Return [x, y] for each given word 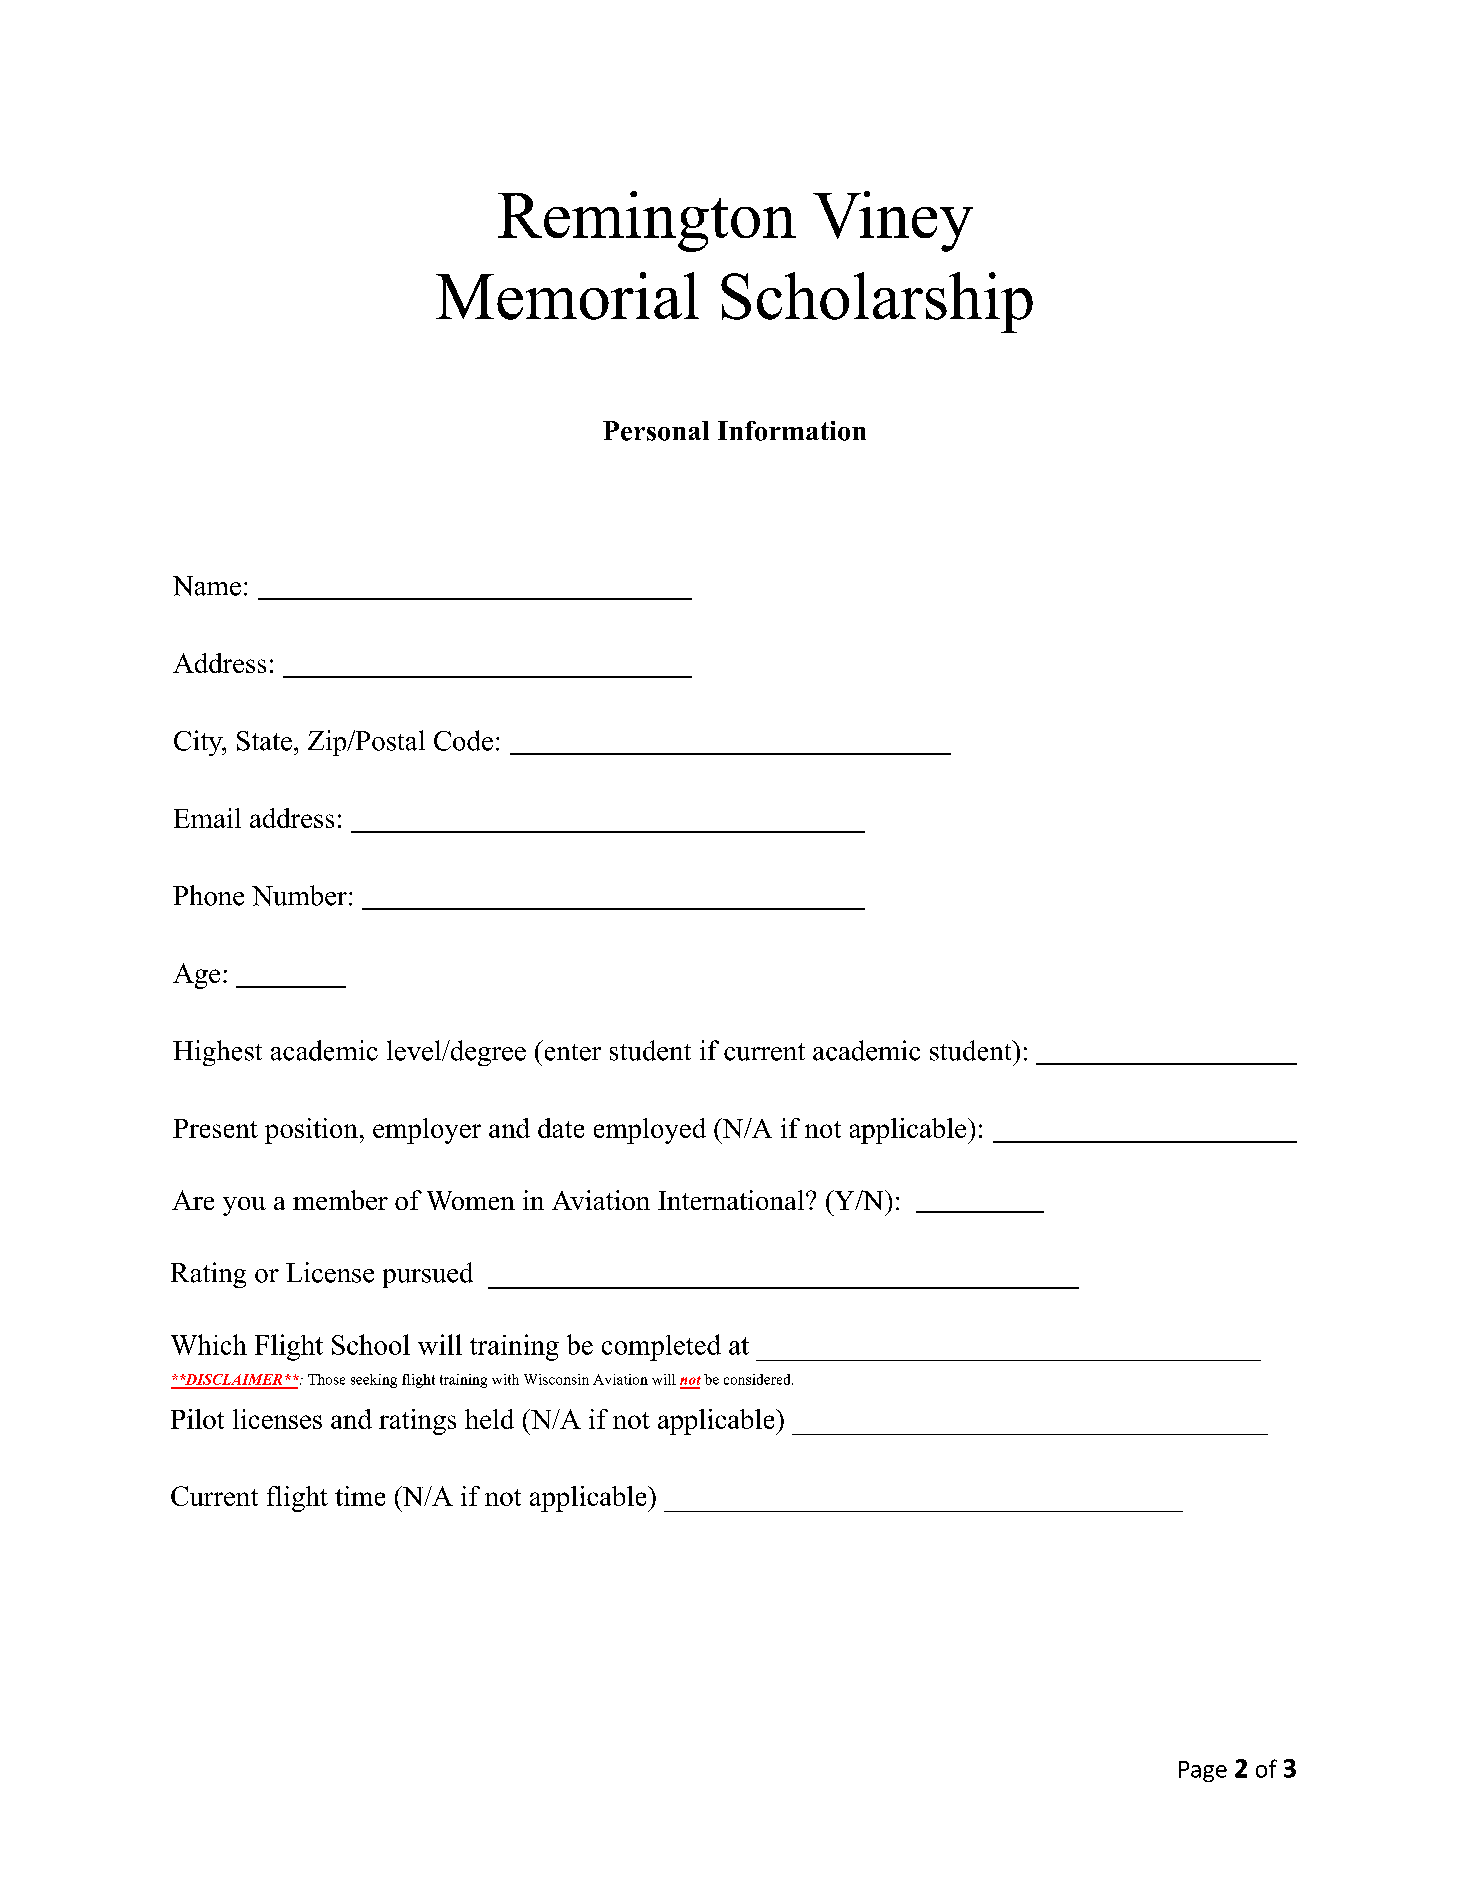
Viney [893, 221]
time [360, 1496]
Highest [217, 1053]
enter [571, 1050]
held [489, 1419]
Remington [647, 221]
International [731, 1200]
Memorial [567, 296]
